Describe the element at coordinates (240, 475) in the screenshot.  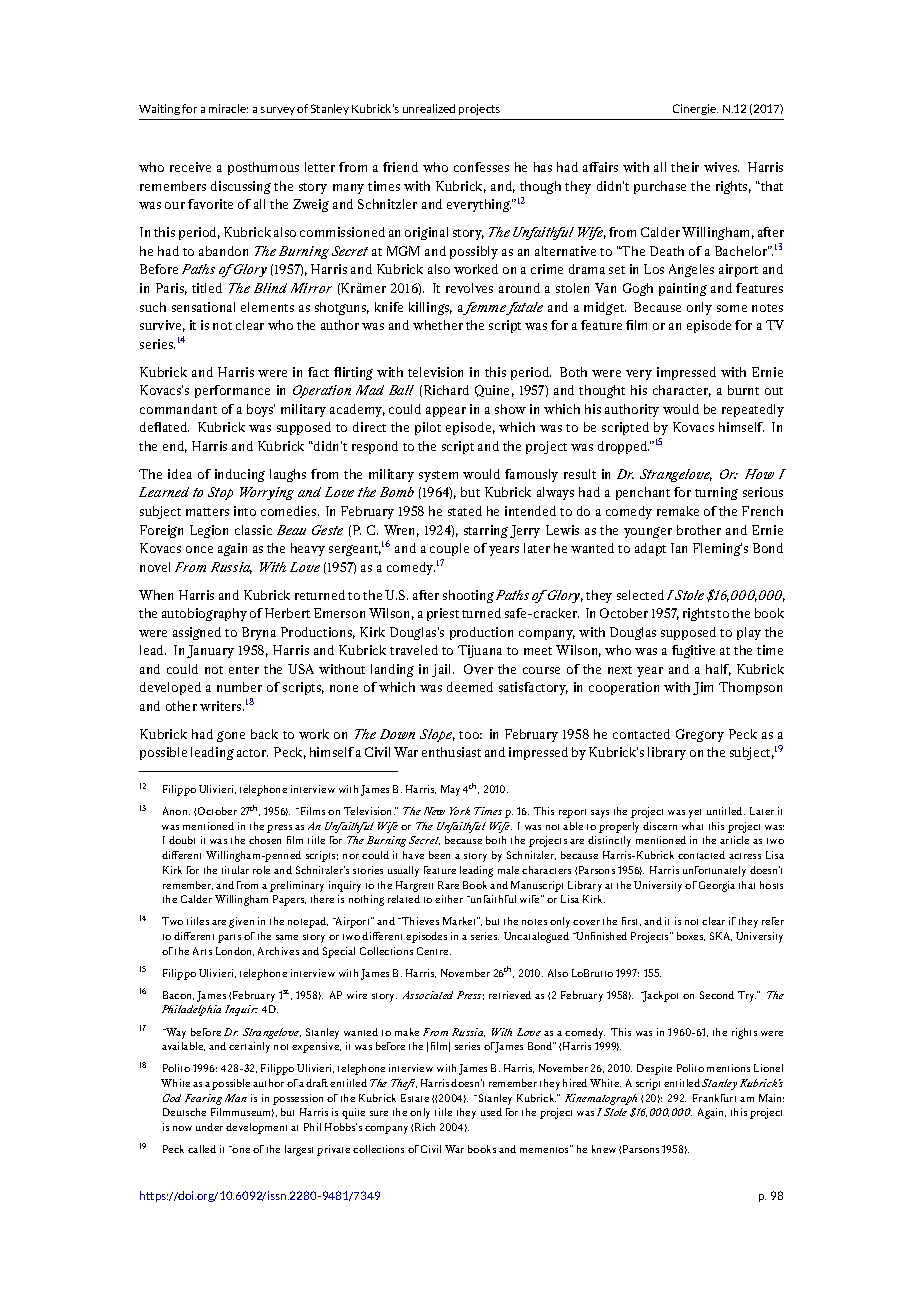
I see `inducing` at that location.
